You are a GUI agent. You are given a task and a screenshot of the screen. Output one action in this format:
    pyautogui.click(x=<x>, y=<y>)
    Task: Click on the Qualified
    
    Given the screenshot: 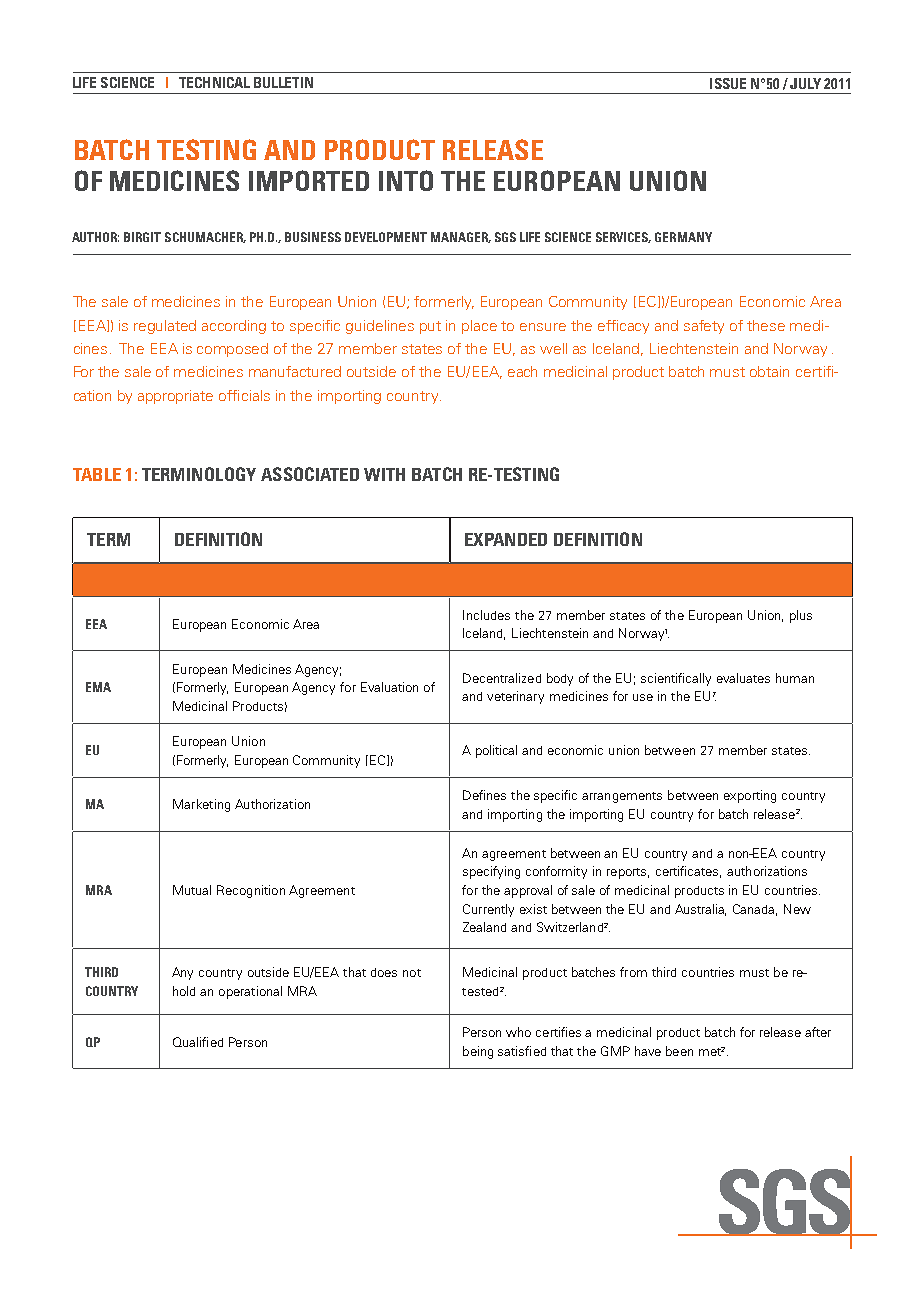 What is the action you would take?
    pyautogui.click(x=198, y=1042)
